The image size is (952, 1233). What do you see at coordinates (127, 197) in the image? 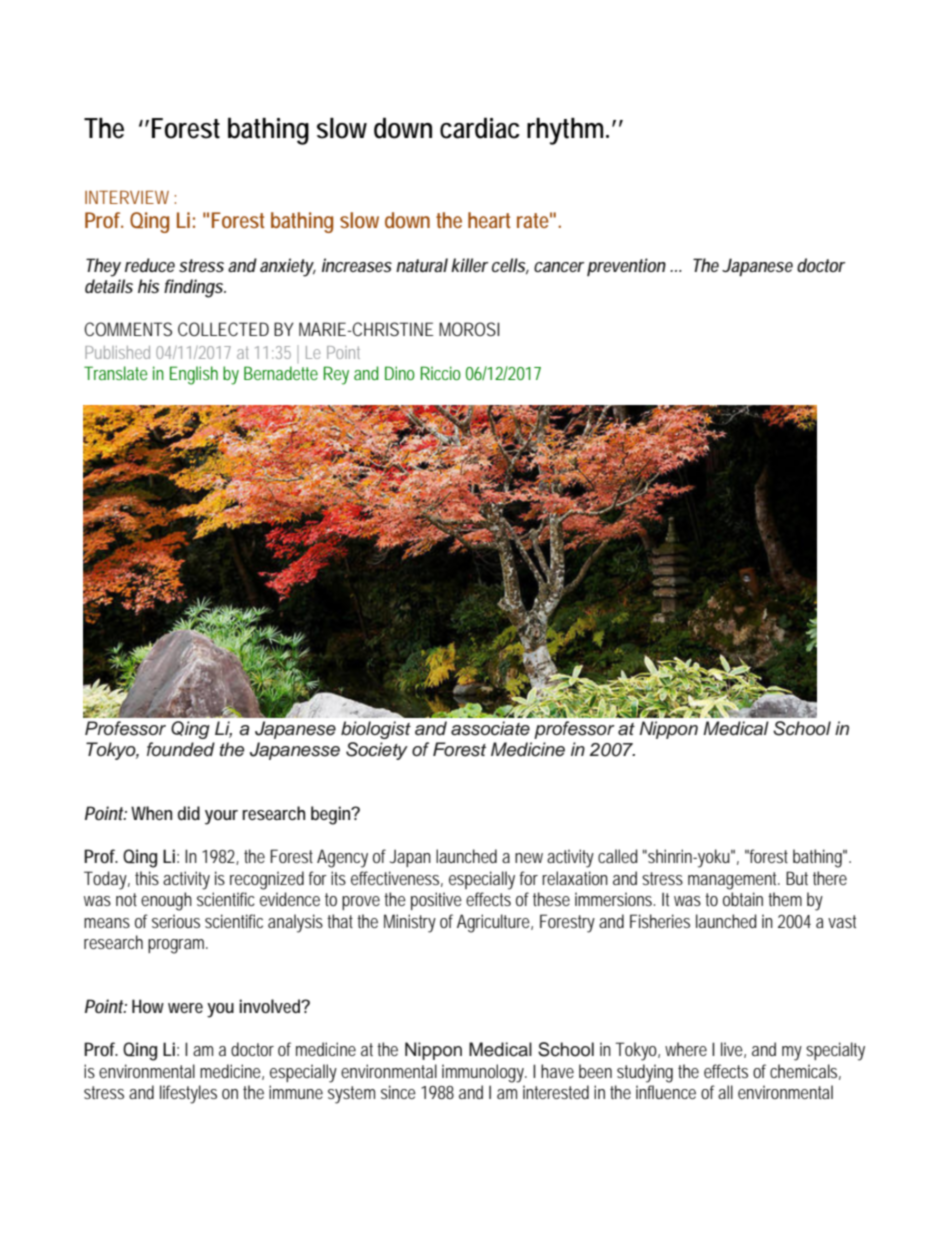
I see `INTERVIEW` at bounding box center [127, 197].
